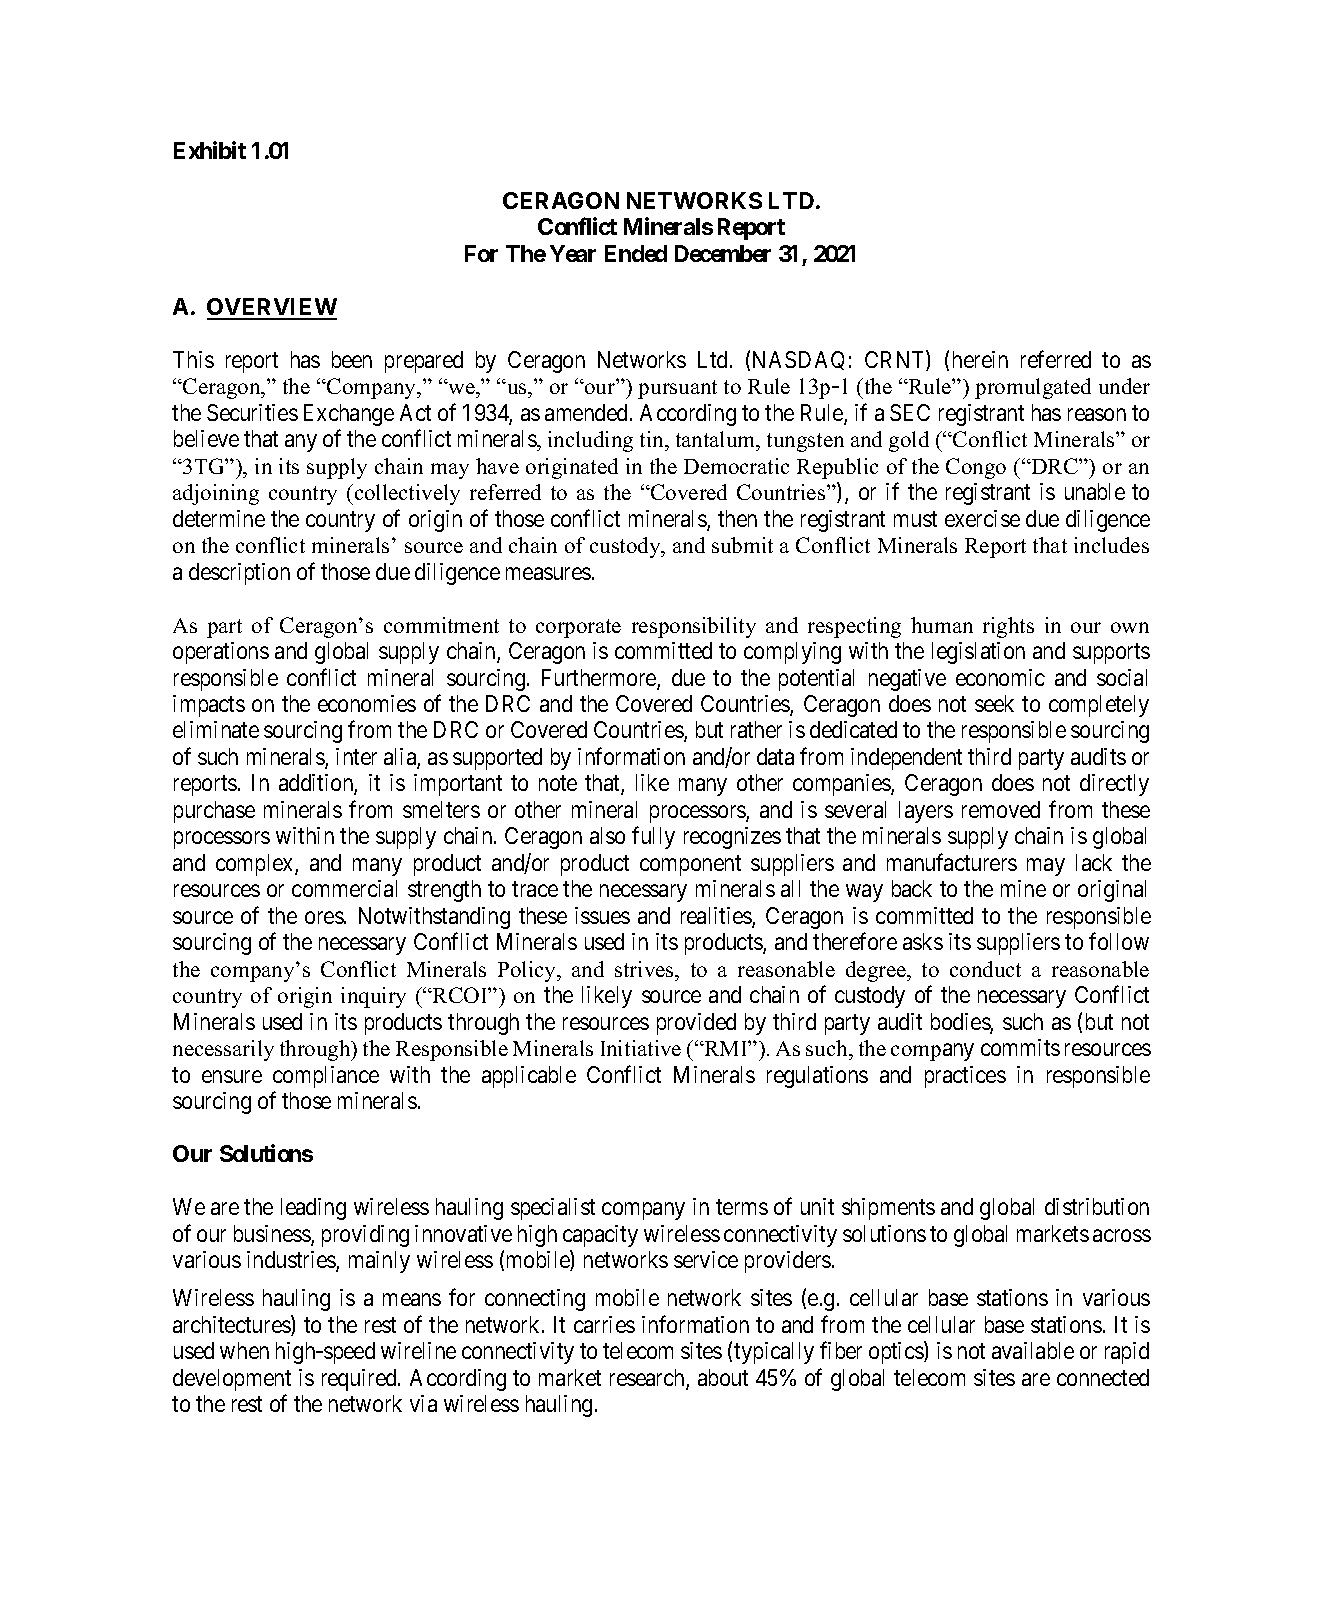  What do you see at coordinates (653, 838) in the document?
I see `fully` at bounding box center [653, 838].
